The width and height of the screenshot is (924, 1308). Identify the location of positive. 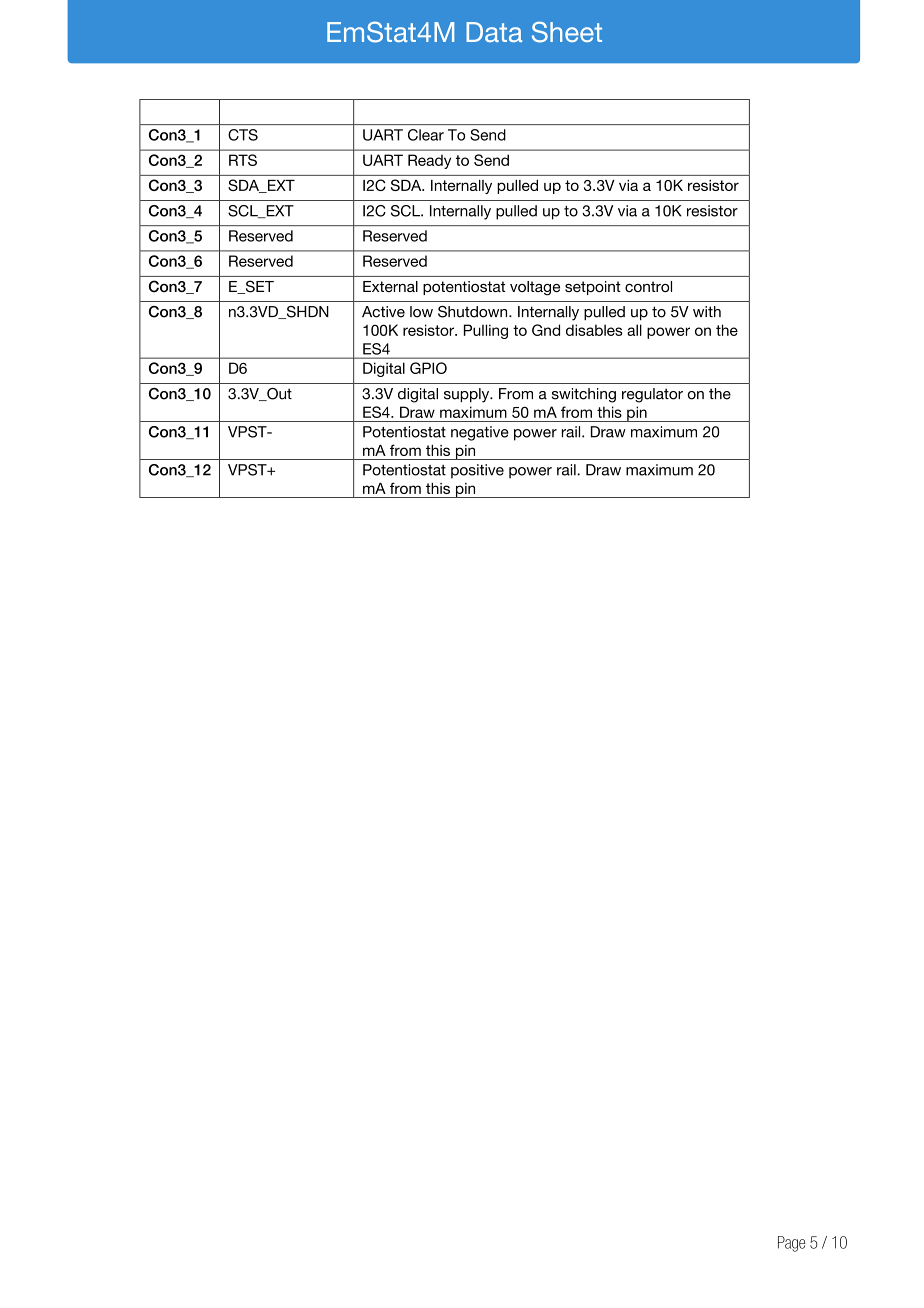
(477, 471).
